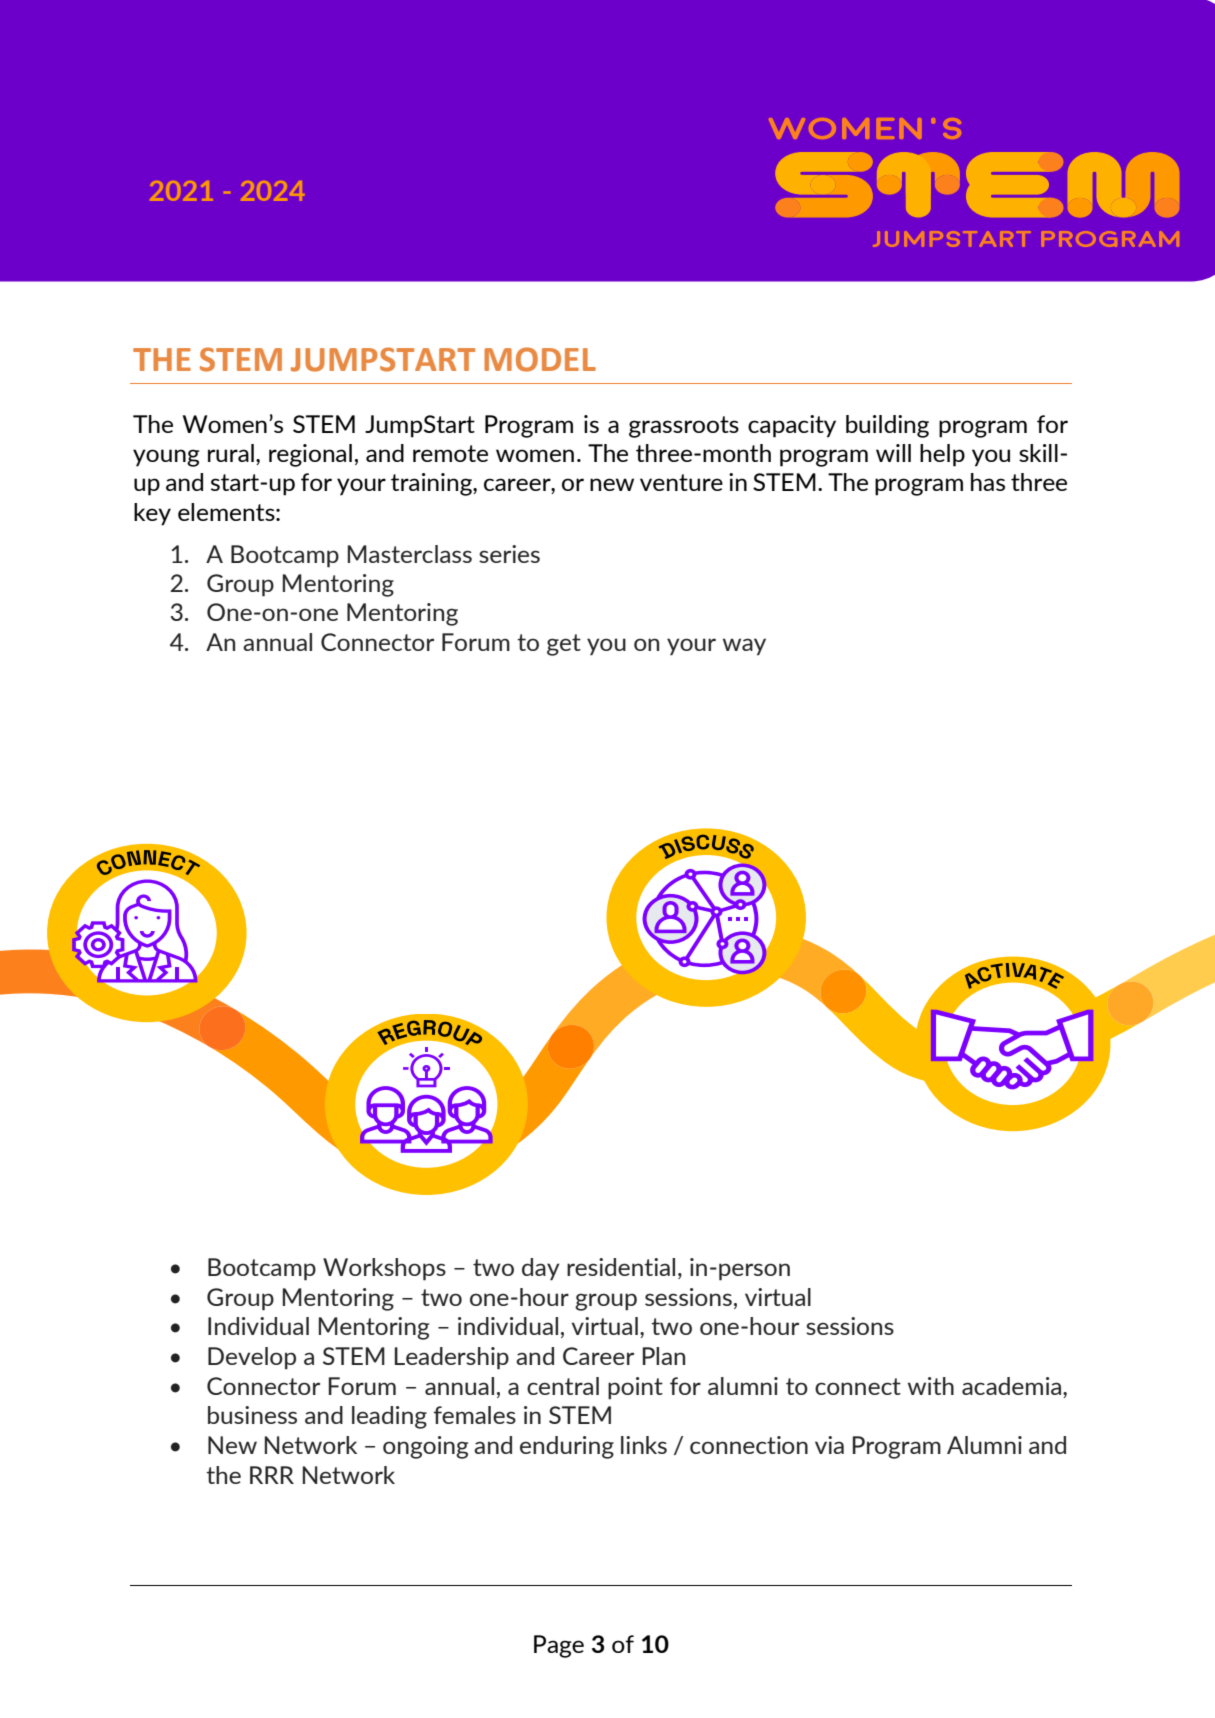  I want to click on central, so click(563, 1386).
